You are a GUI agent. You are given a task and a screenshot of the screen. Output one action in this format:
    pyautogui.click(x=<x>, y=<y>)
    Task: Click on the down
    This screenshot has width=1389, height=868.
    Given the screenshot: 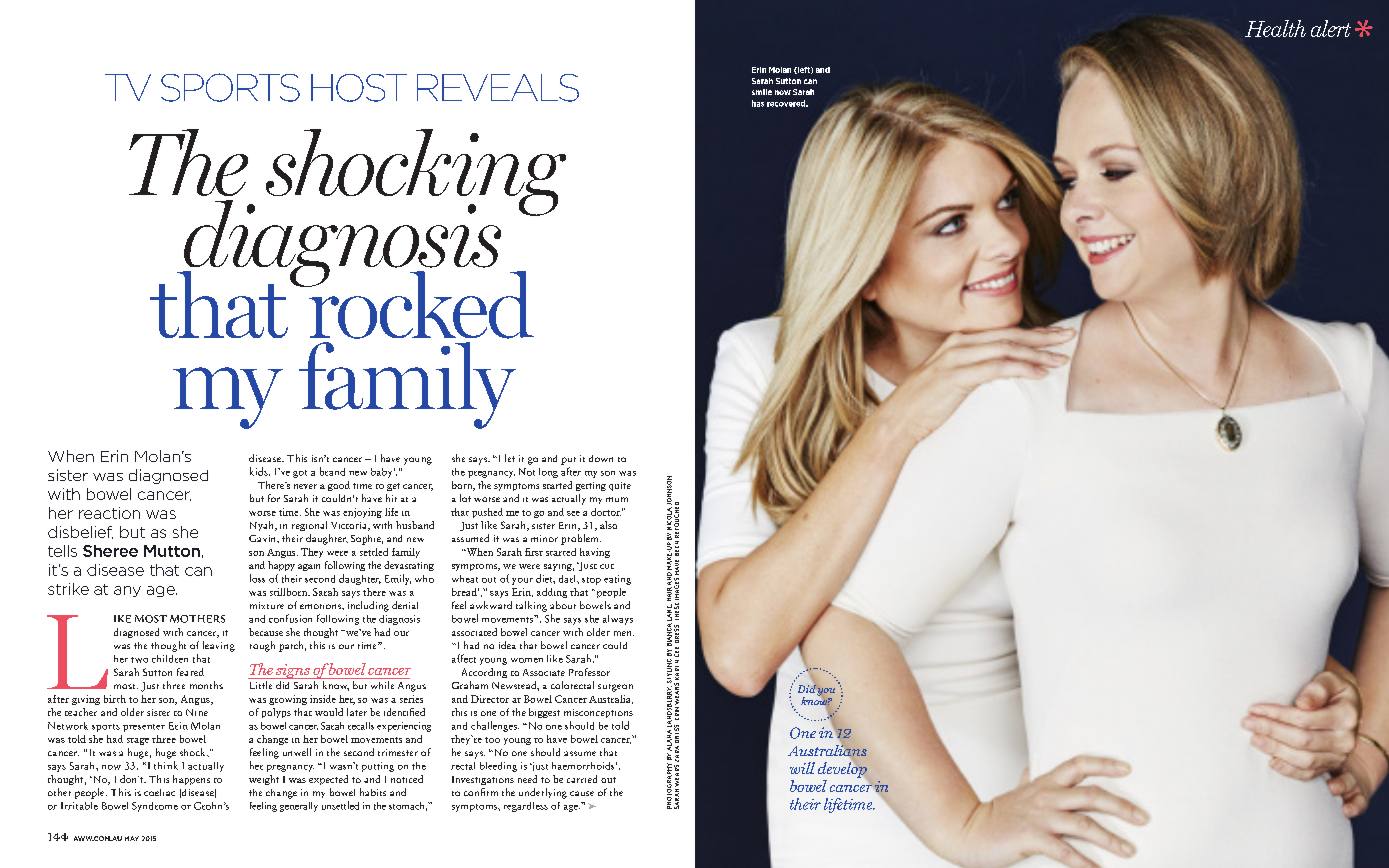 What is the action you would take?
    pyautogui.click(x=601, y=458)
